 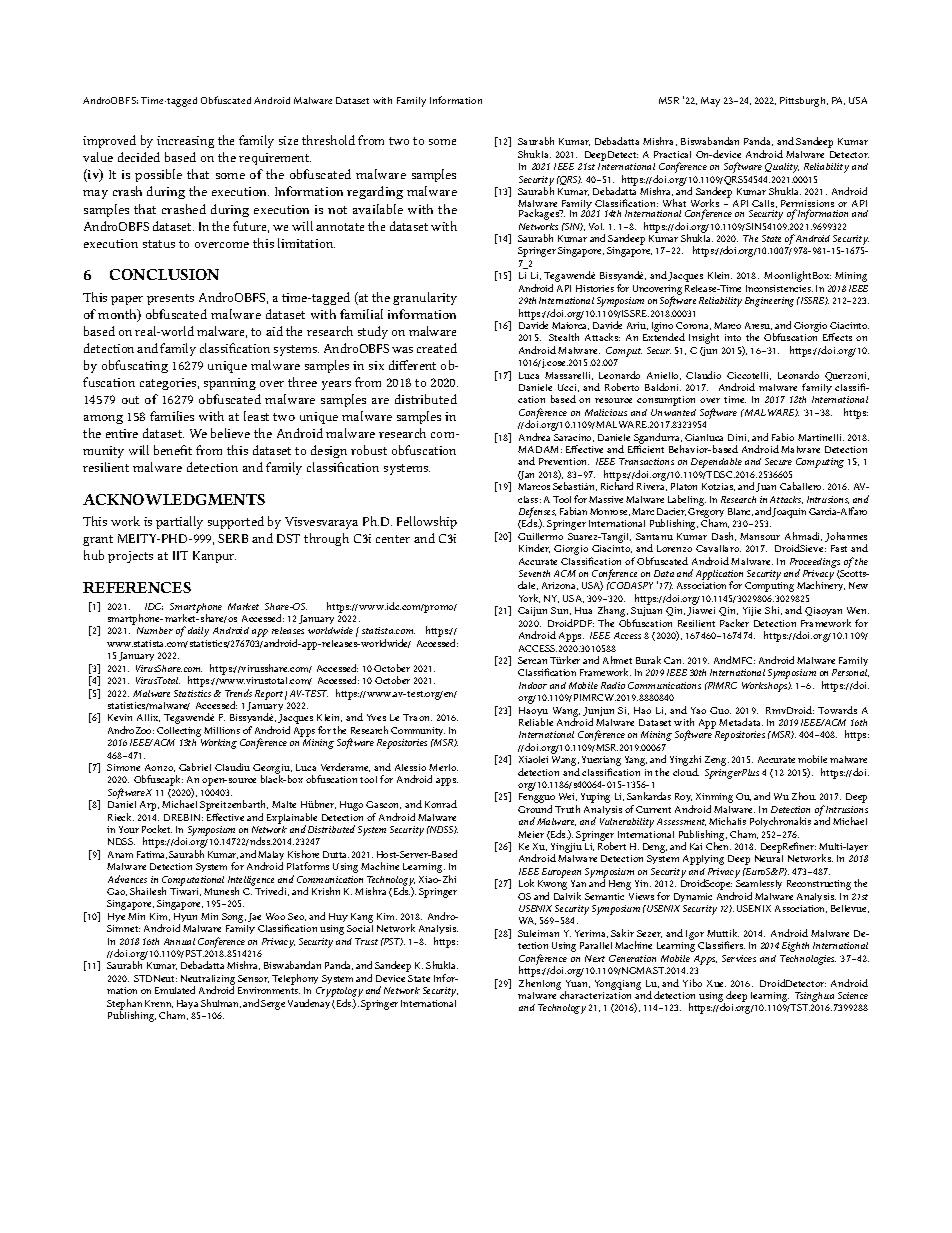 What do you see at coordinates (538, 933) in the screenshot?
I see `Suleiman` at bounding box center [538, 933].
